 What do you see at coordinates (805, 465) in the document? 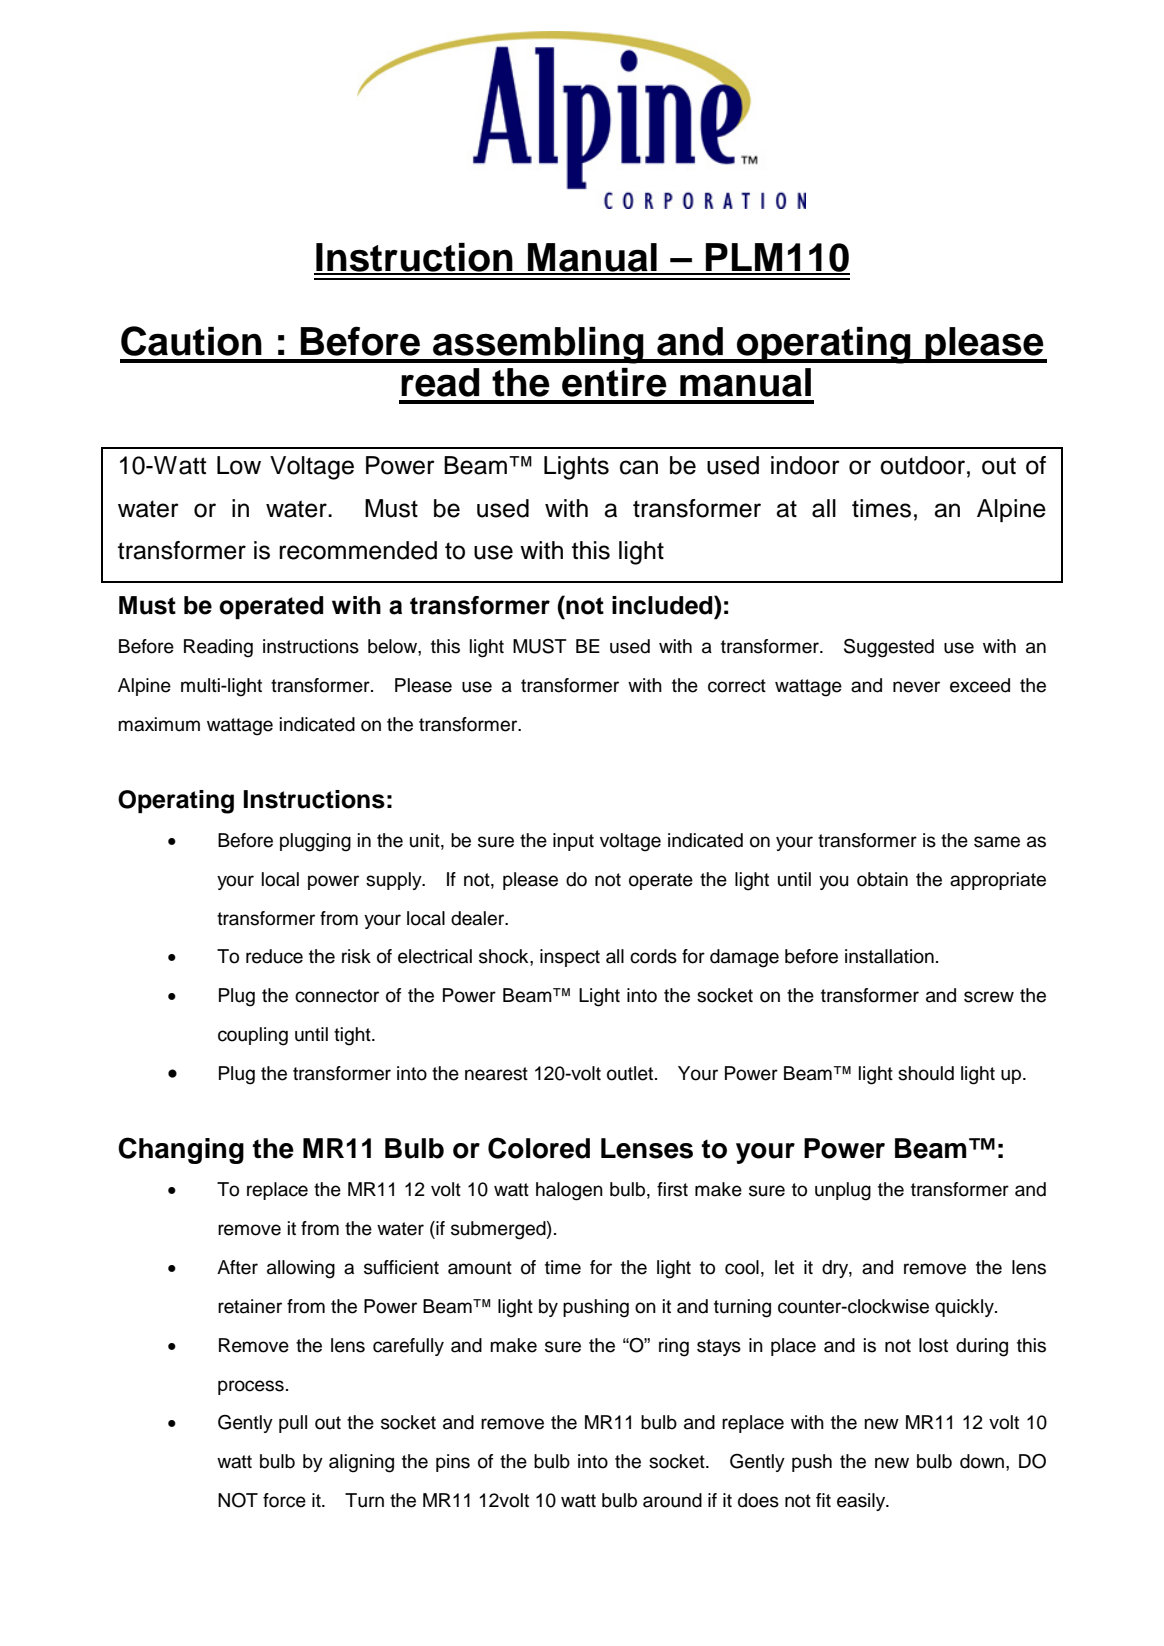
I see `indoor` at bounding box center [805, 465].
